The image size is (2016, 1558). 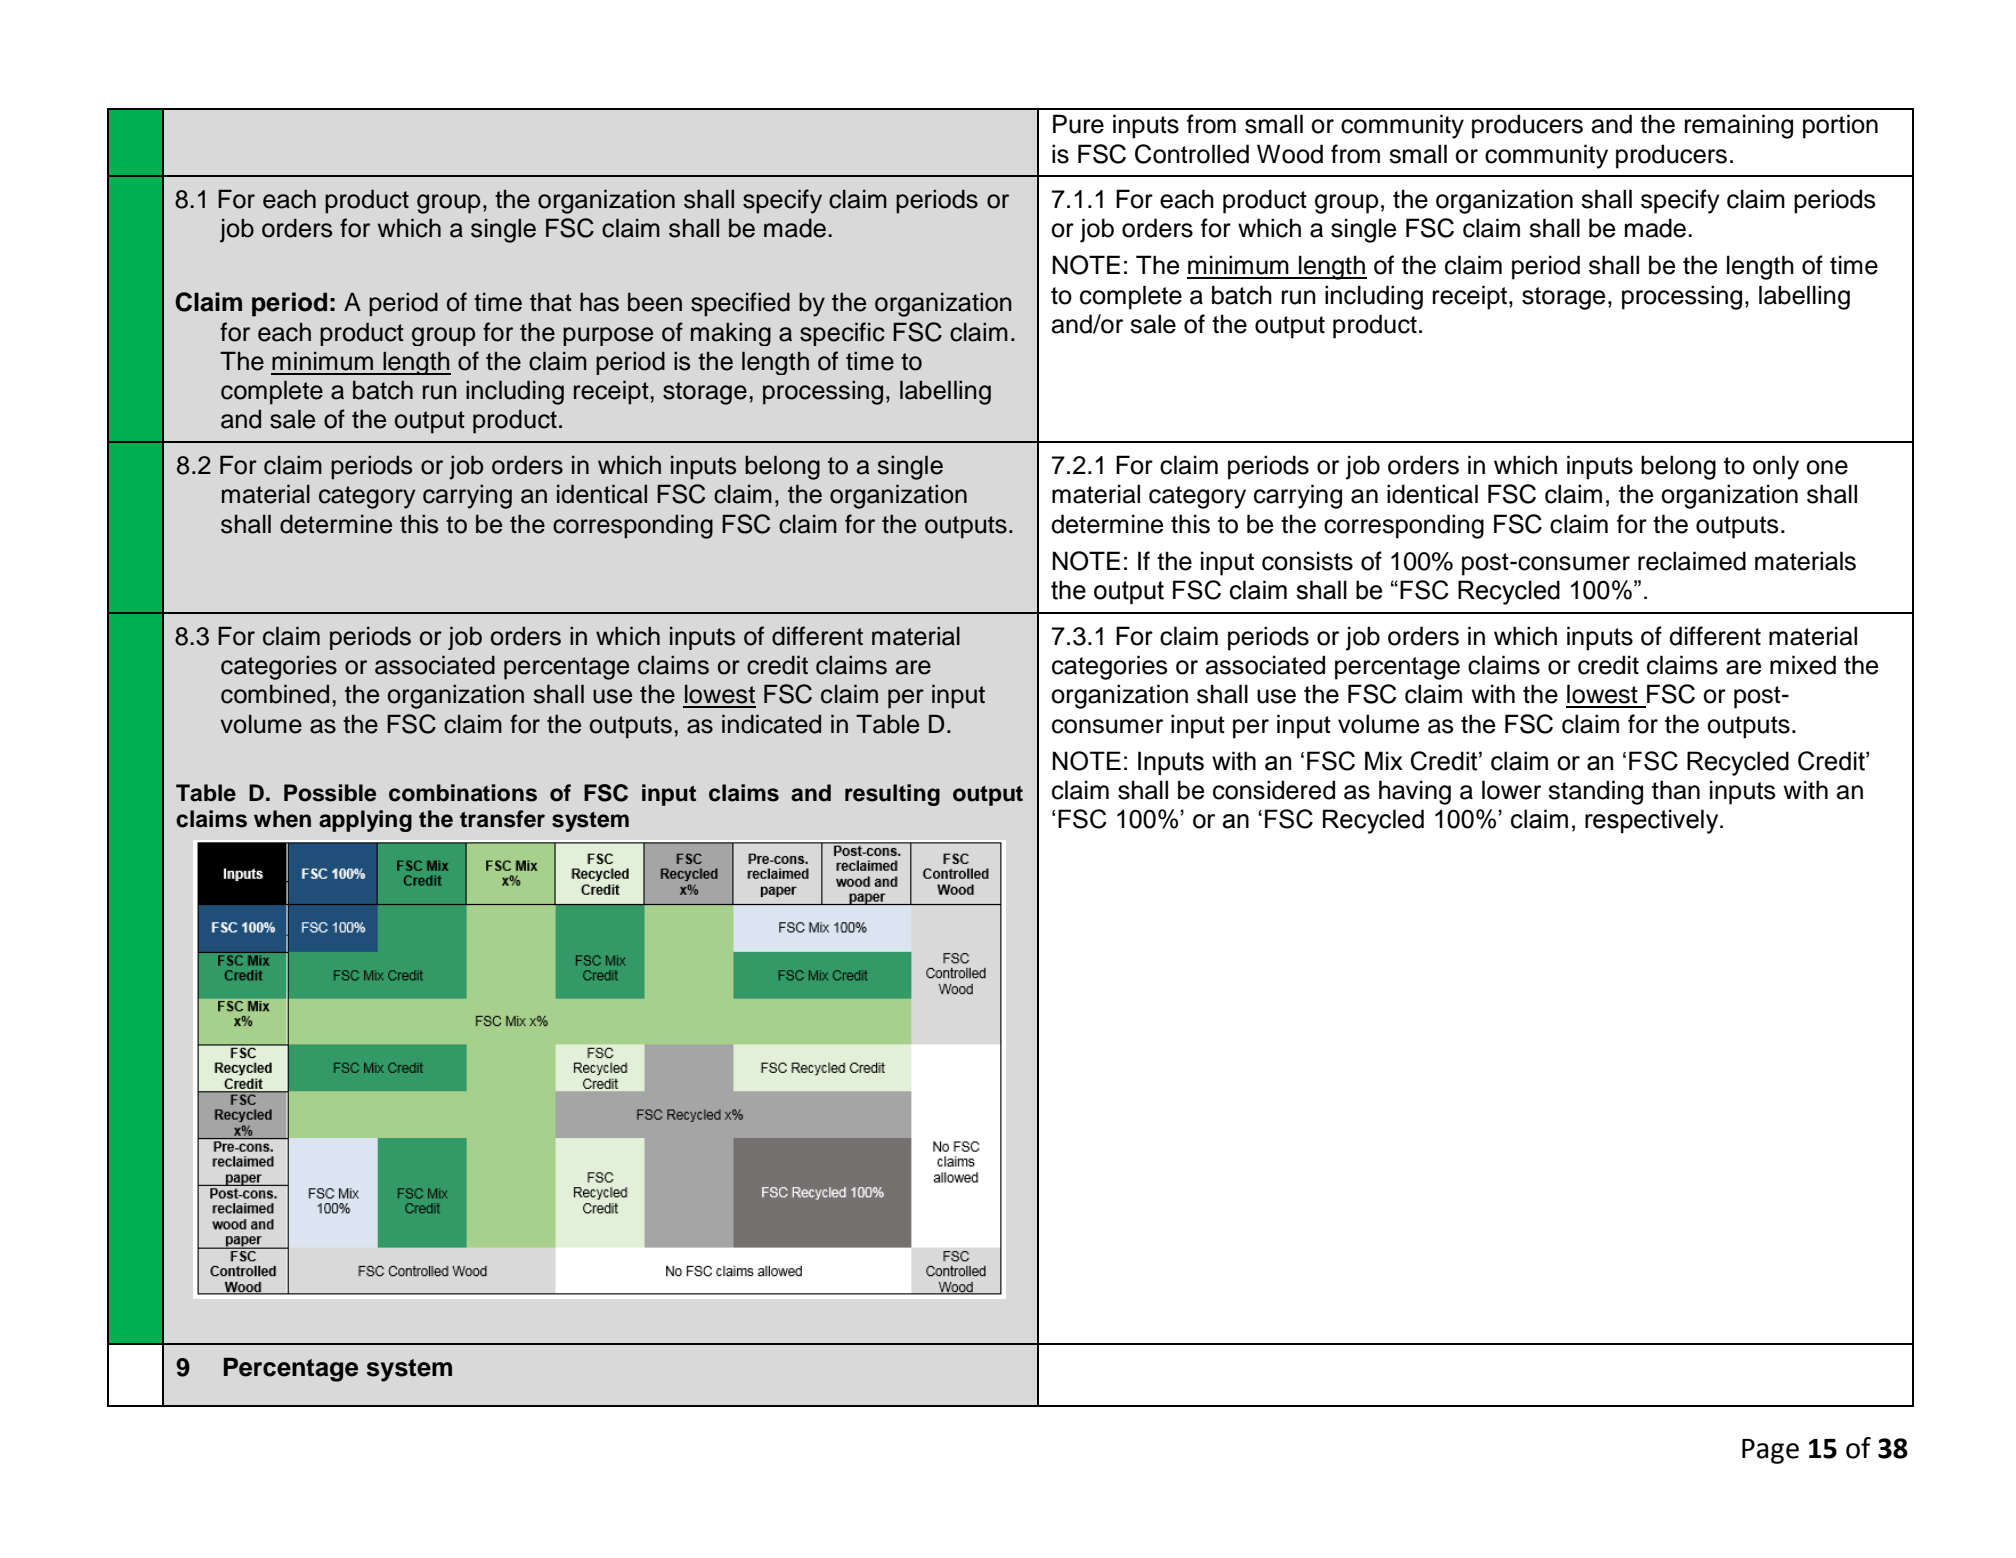 What do you see at coordinates (1653, 821) in the screenshot?
I see `respectively` at bounding box center [1653, 821].
